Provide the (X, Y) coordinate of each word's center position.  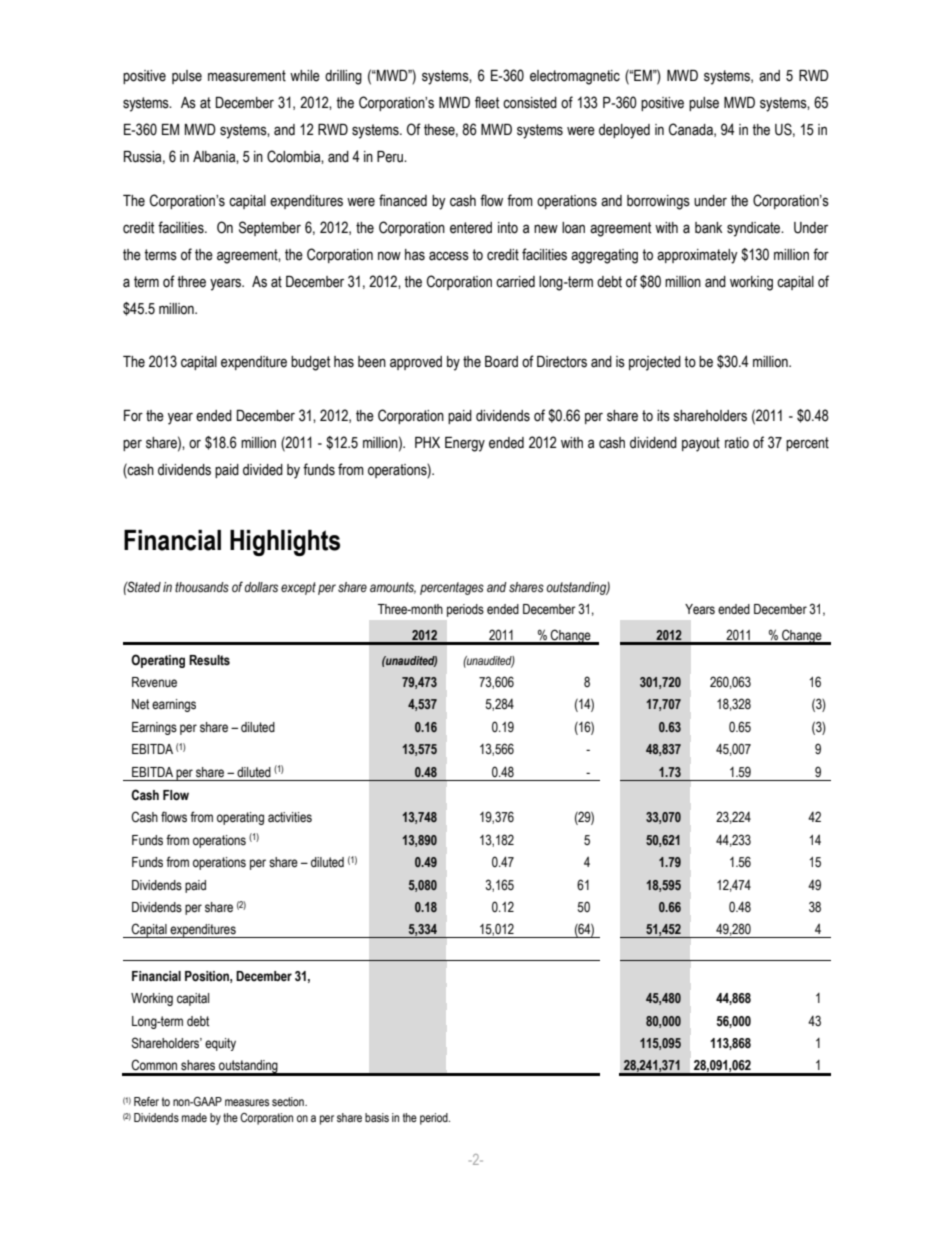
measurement (247, 76)
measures (247, 1102)
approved (416, 363)
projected (655, 363)
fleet (487, 102)
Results (209, 660)
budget (310, 363)
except (298, 588)
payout (701, 444)
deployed (624, 131)
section (289, 1102)
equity (220, 1044)
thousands (202, 587)
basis (377, 1118)
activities (290, 817)
